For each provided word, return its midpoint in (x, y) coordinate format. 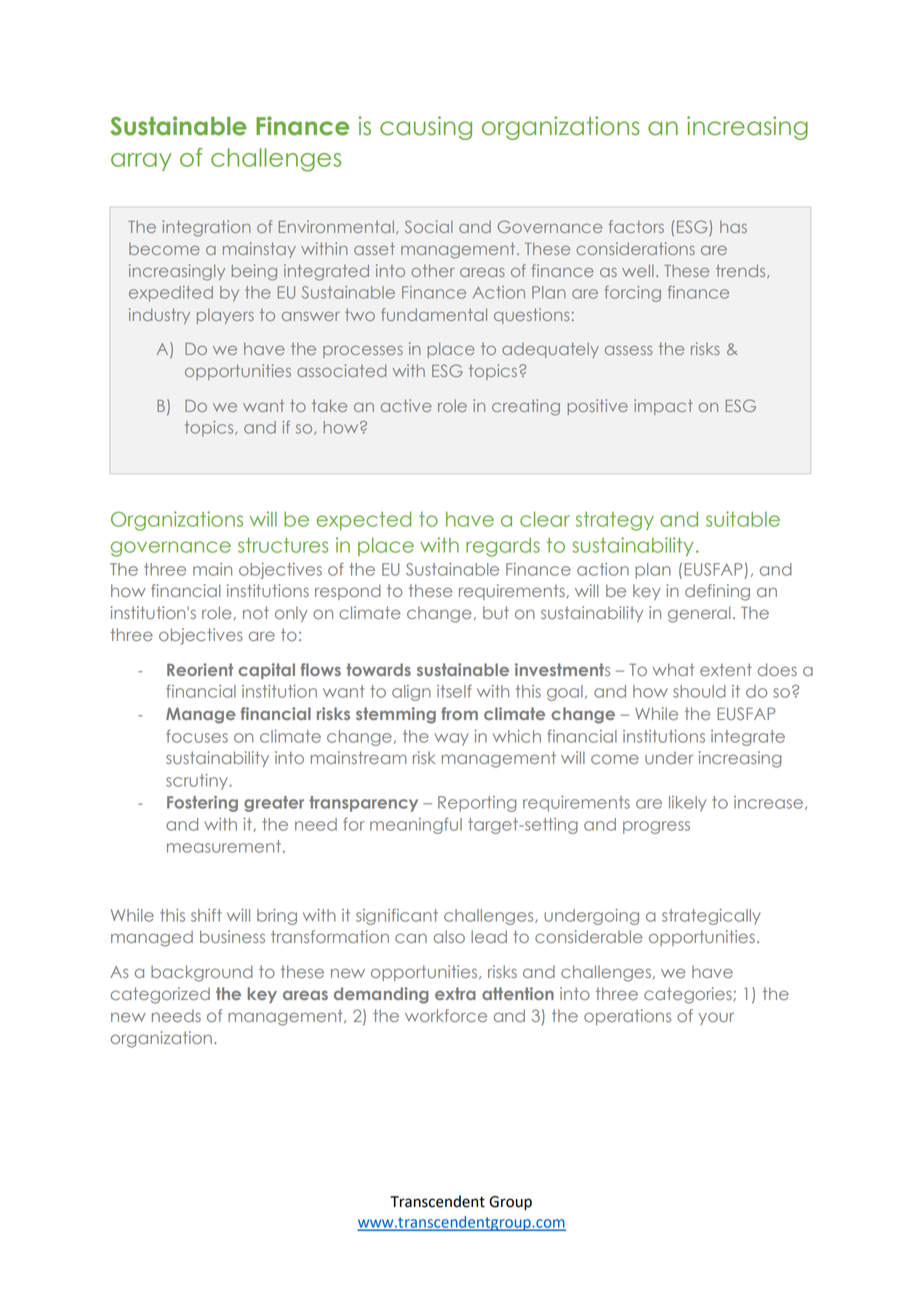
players (225, 316)
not (256, 612)
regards (503, 547)
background (202, 973)
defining (717, 592)
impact (663, 407)
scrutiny (198, 782)
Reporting (477, 804)
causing (426, 128)
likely (687, 804)
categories (689, 995)
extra (455, 993)
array (141, 162)
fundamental (434, 314)
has (733, 227)
